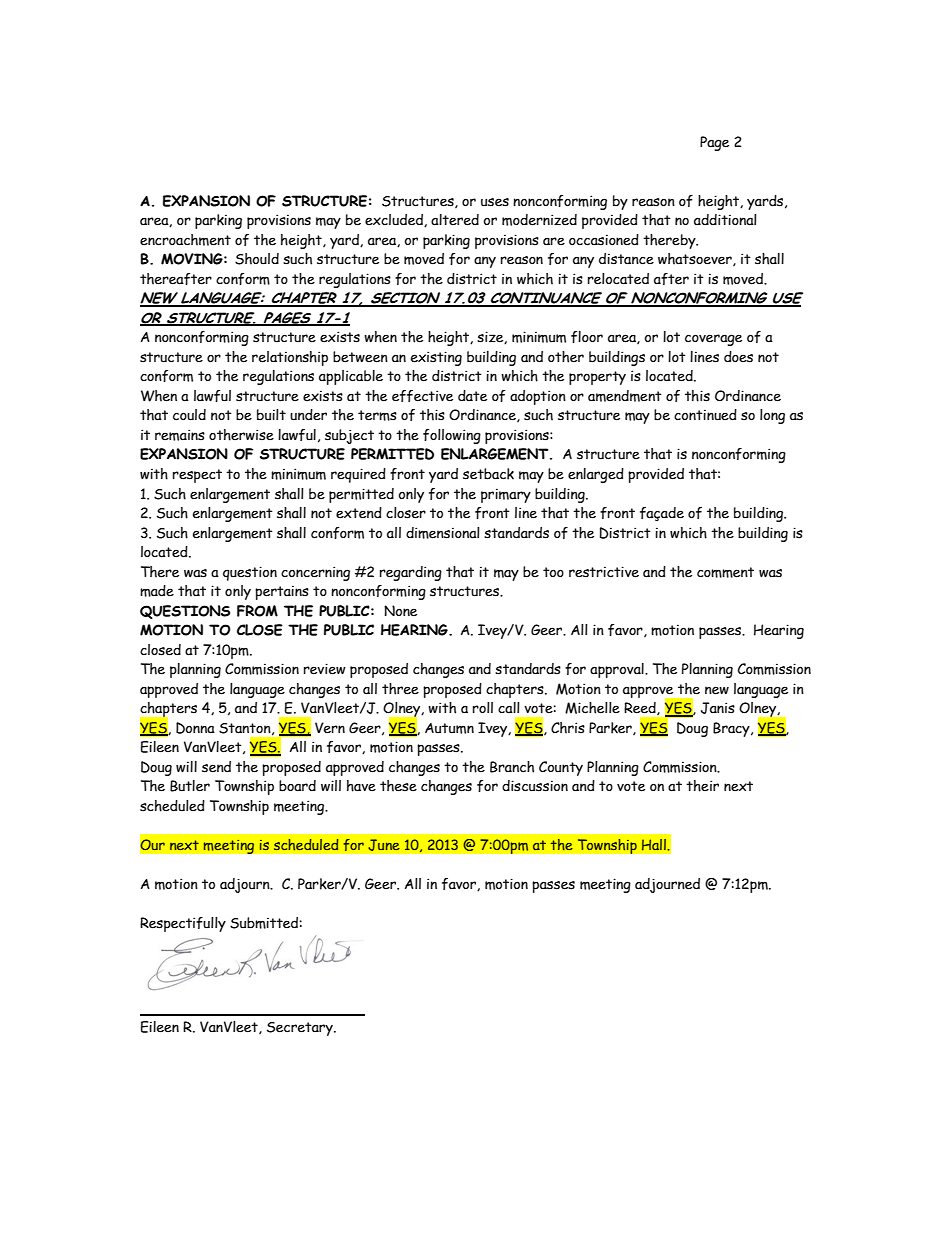  What do you see at coordinates (455, 220) in the screenshot?
I see `altered` at bounding box center [455, 220].
